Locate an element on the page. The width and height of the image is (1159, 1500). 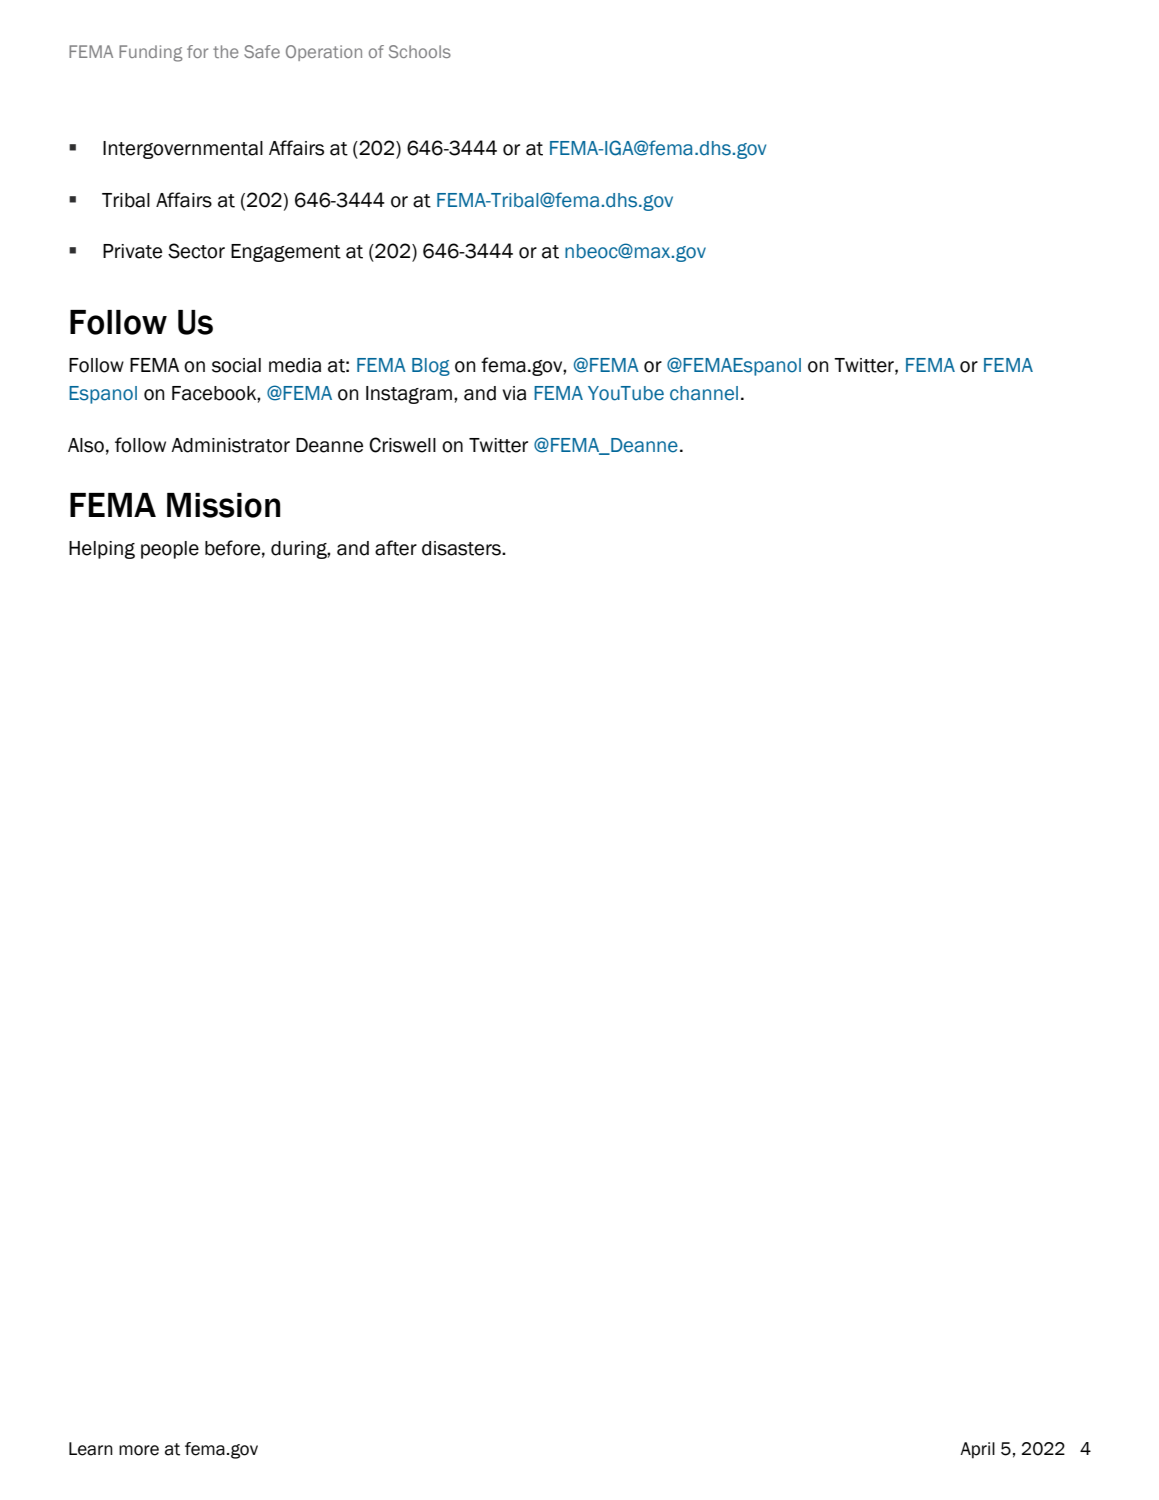
Schools is located at coordinates (420, 51).
